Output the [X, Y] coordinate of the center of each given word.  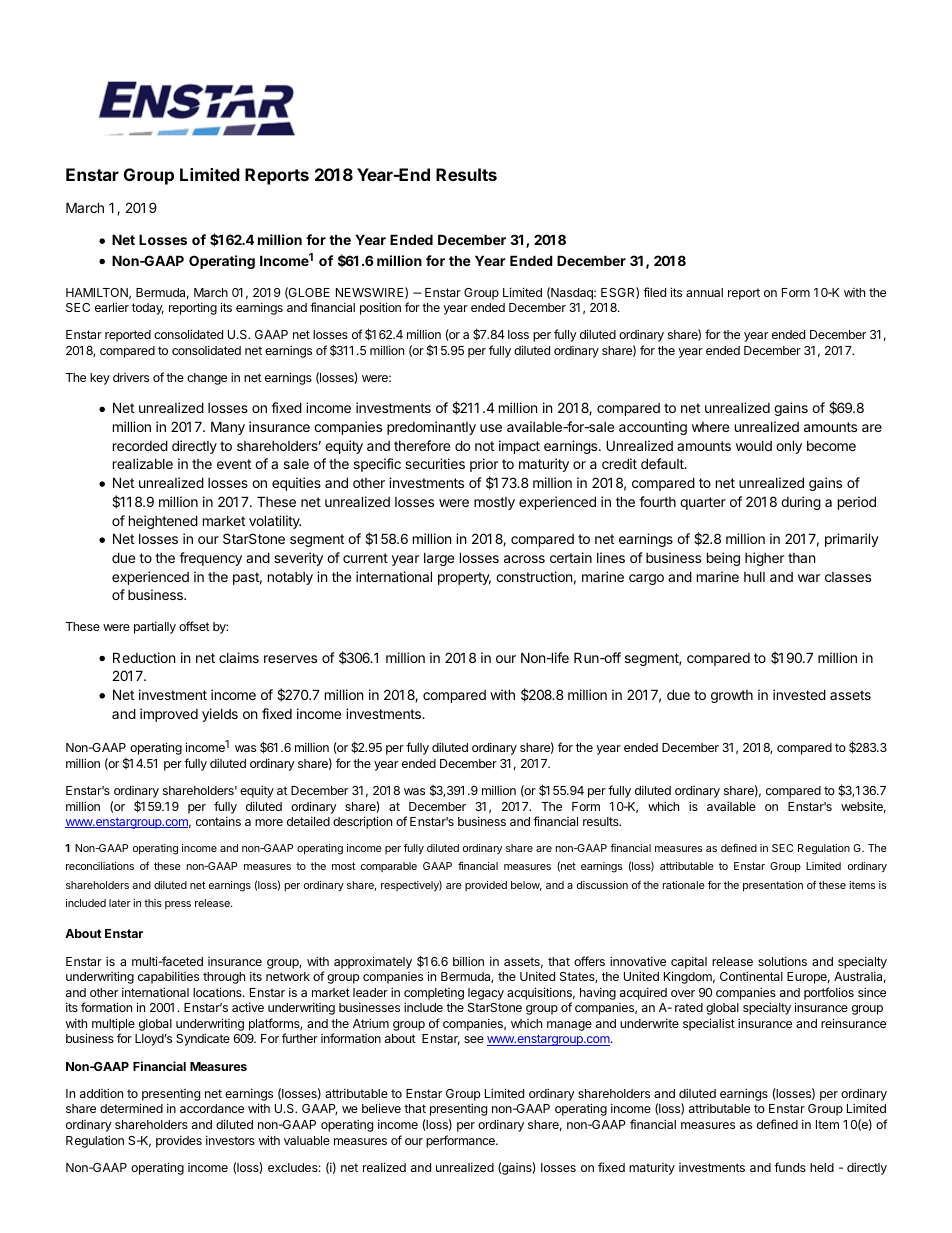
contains [218, 821]
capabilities [168, 977]
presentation [773, 886]
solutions [782, 961]
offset [194, 626]
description [362, 822]
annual [704, 292]
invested [799, 694]
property [464, 578]
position [380, 308]
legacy [486, 994]
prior [484, 465]
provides [179, 1141]
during [801, 503]
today [148, 309]
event [234, 464]
